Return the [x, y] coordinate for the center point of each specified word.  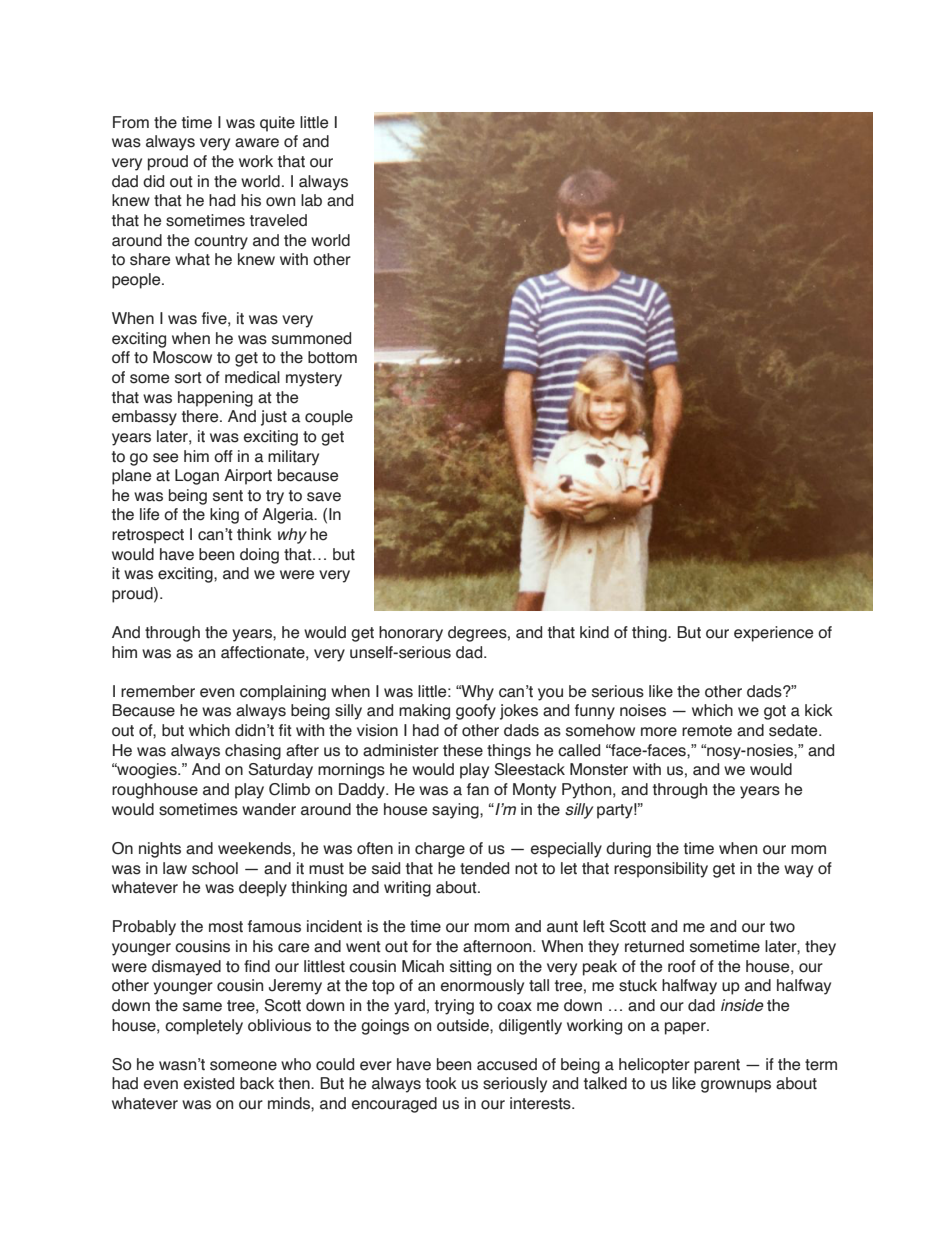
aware [257, 143]
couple [329, 418]
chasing [253, 752]
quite [277, 124]
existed [209, 1083]
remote [707, 731]
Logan [197, 477]
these [463, 750]
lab [311, 200]
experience [773, 634]
